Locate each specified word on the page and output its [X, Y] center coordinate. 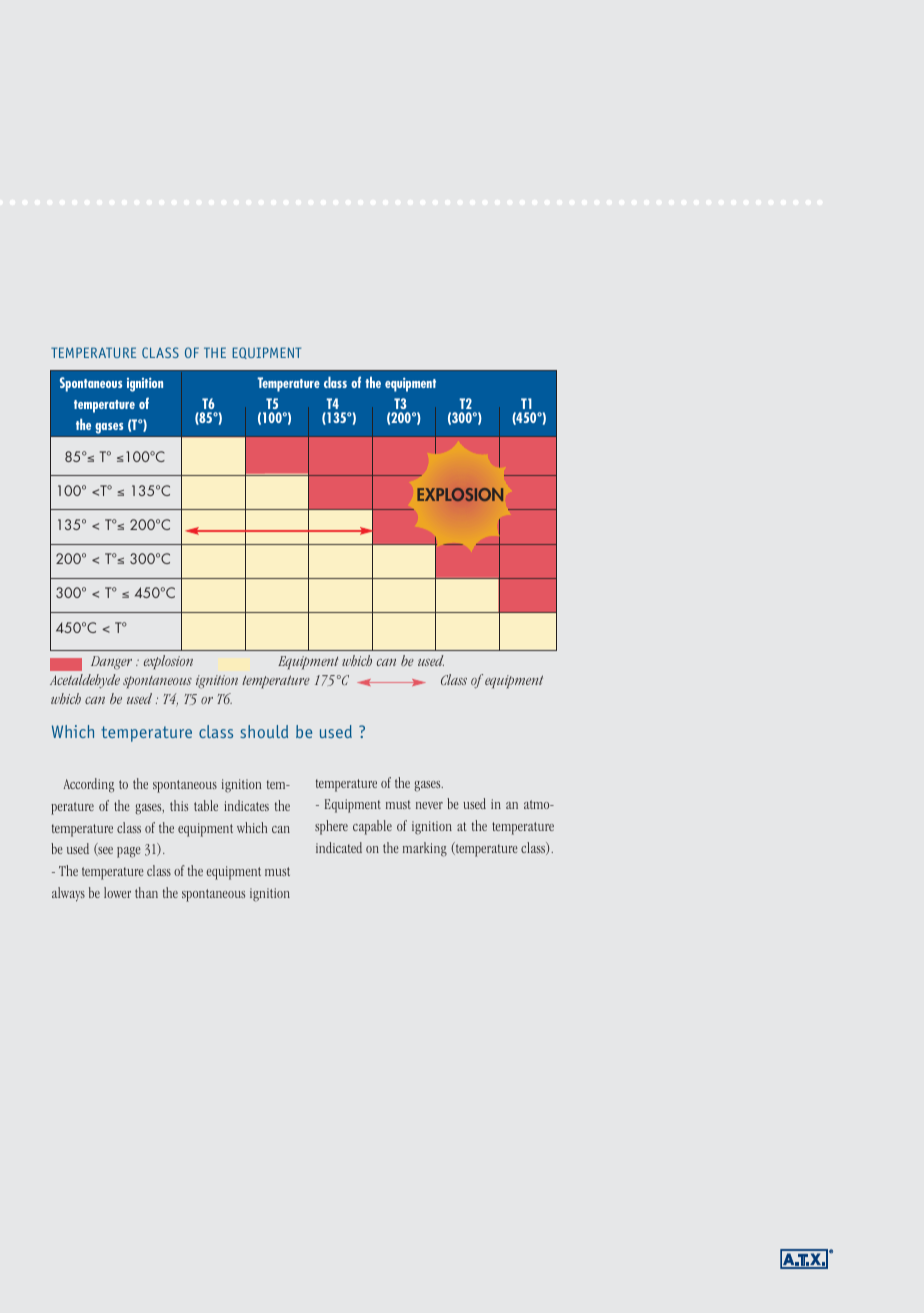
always [68, 894]
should [264, 731]
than [146, 892]
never [429, 805]
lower [117, 892]
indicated [339, 847]
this [179, 805]
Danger [111, 663]
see [104, 851]
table [206, 805]
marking [425, 849]
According [89, 785]
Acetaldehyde [85, 681]
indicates [246, 805]
